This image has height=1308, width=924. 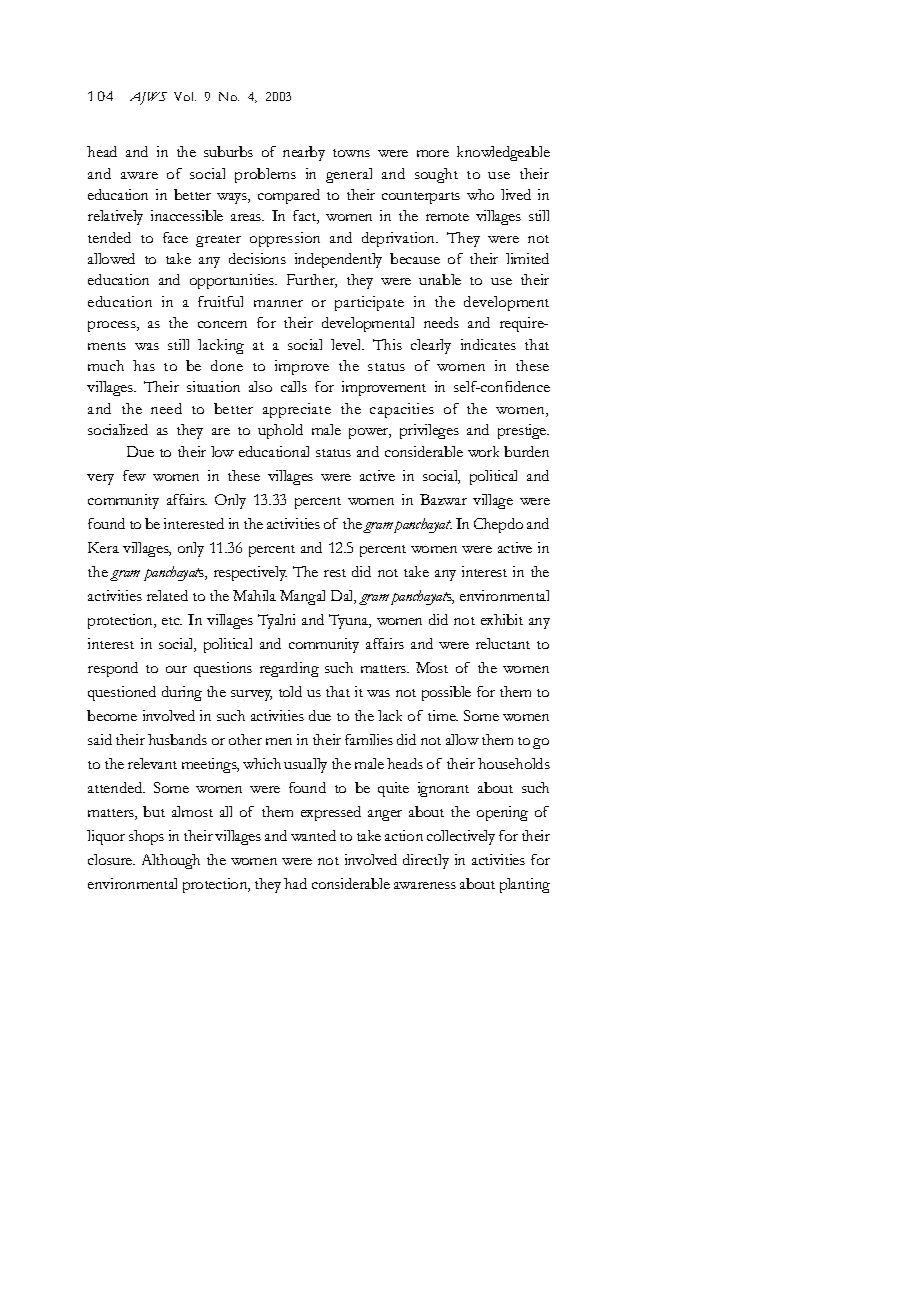 I want to click on nearby, so click(x=304, y=153).
